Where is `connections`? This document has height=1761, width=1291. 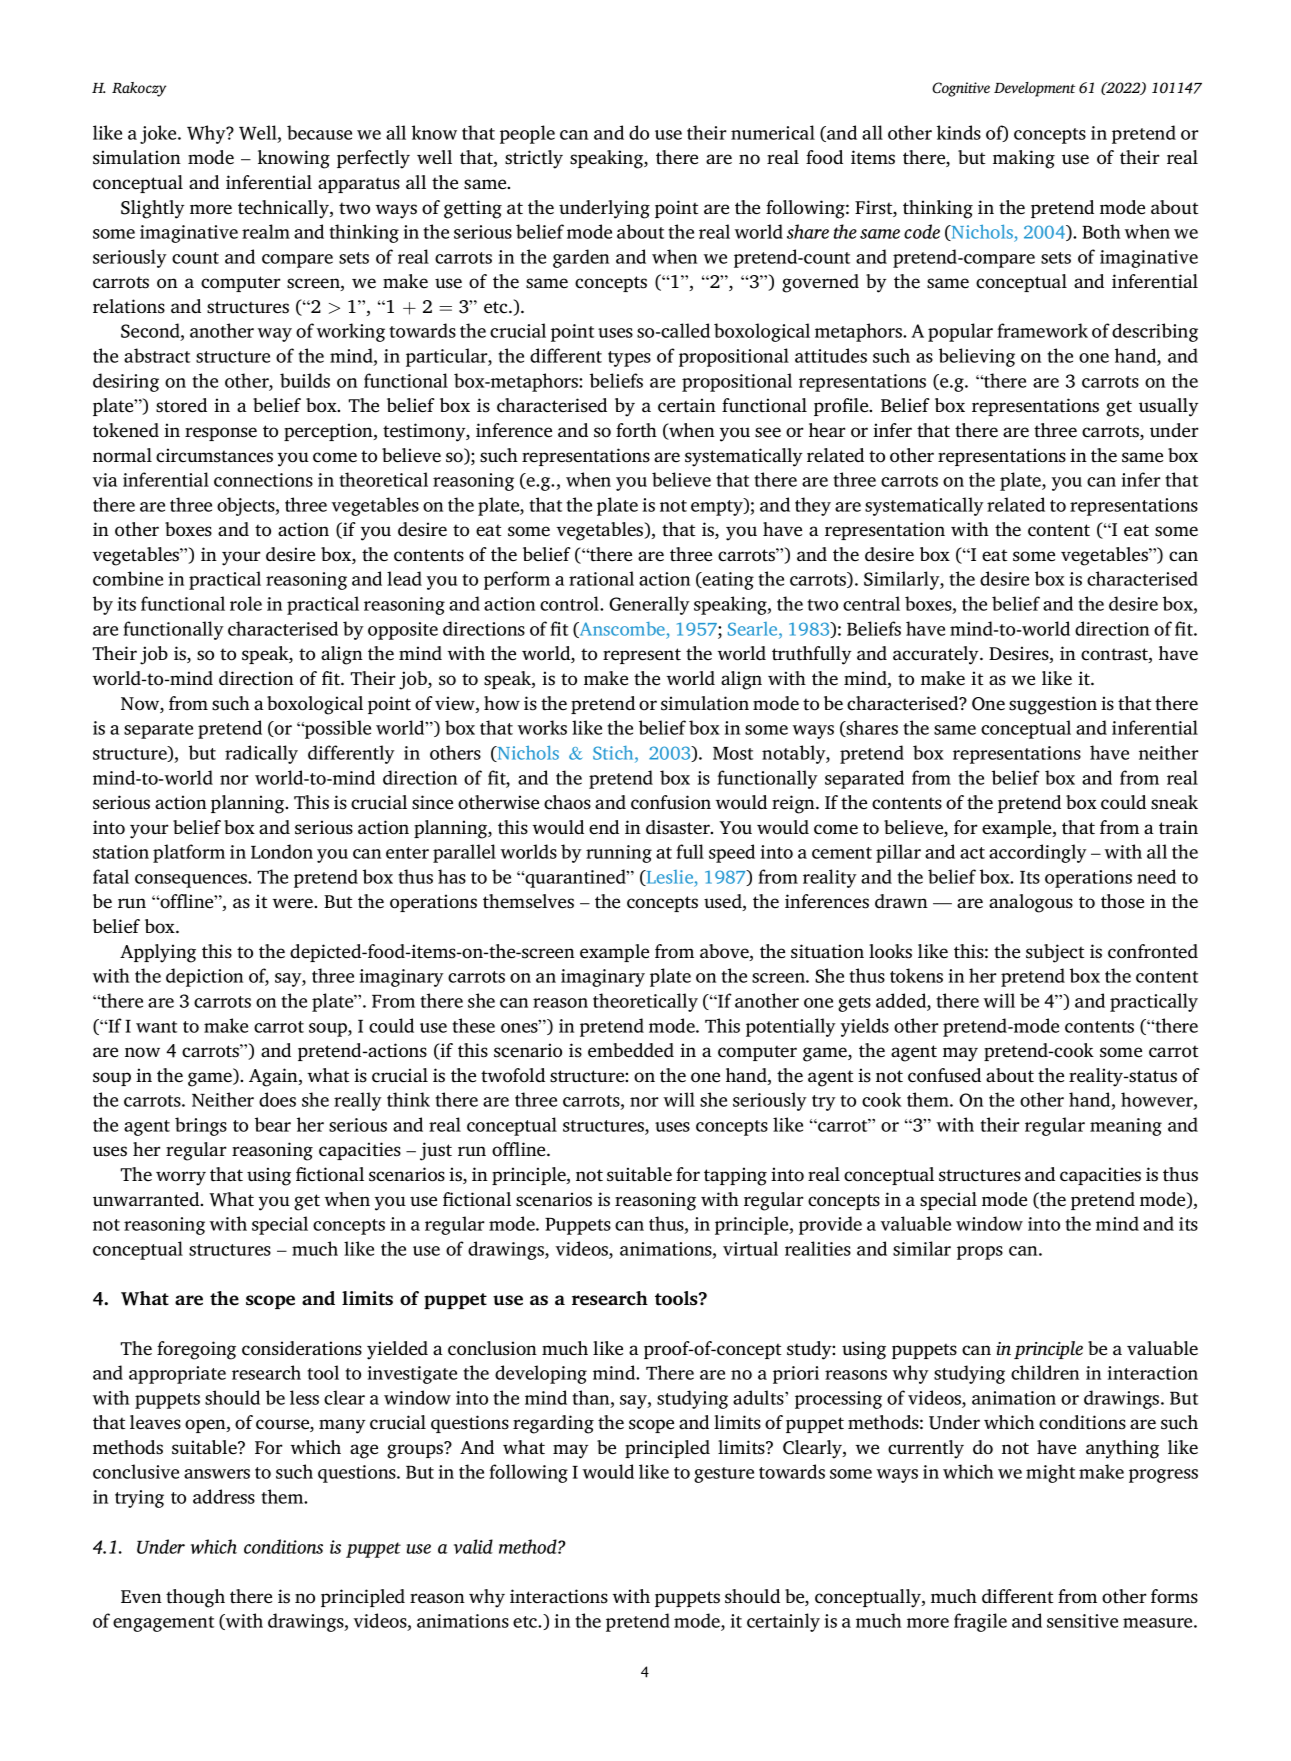
connections is located at coordinates (263, 480).
